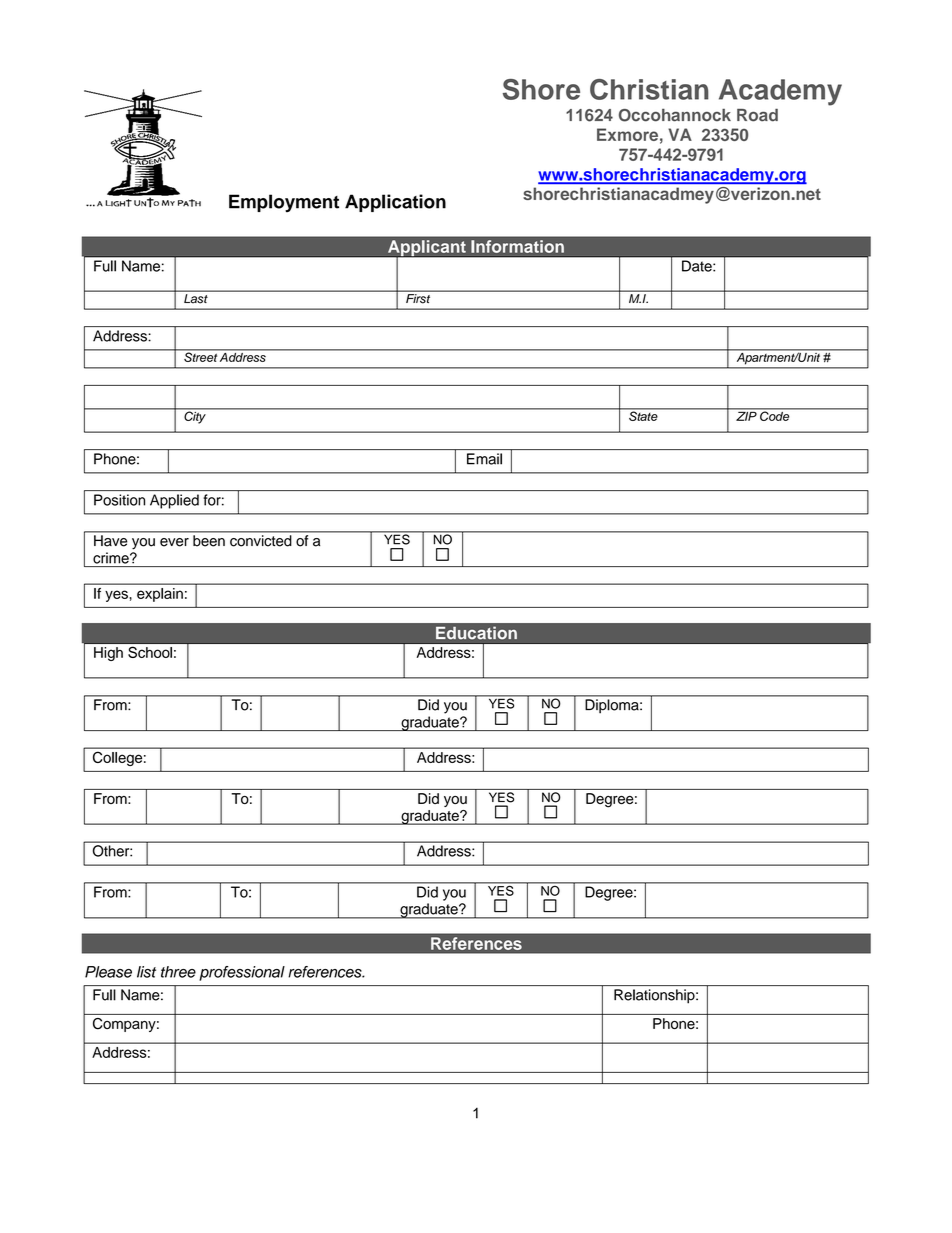  I want to click on High, so click(108, 654).
